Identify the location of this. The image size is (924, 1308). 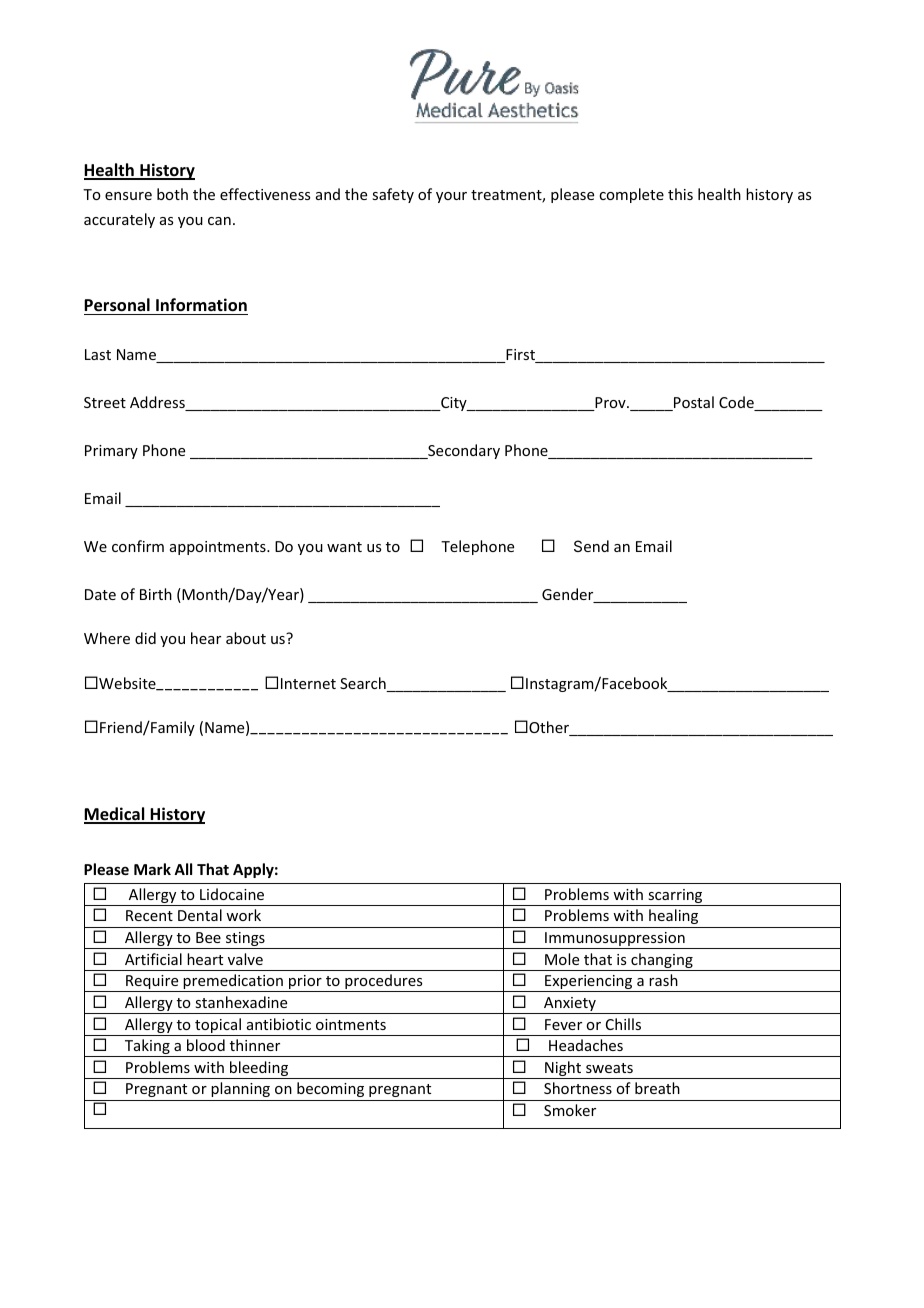
(680, 194).
